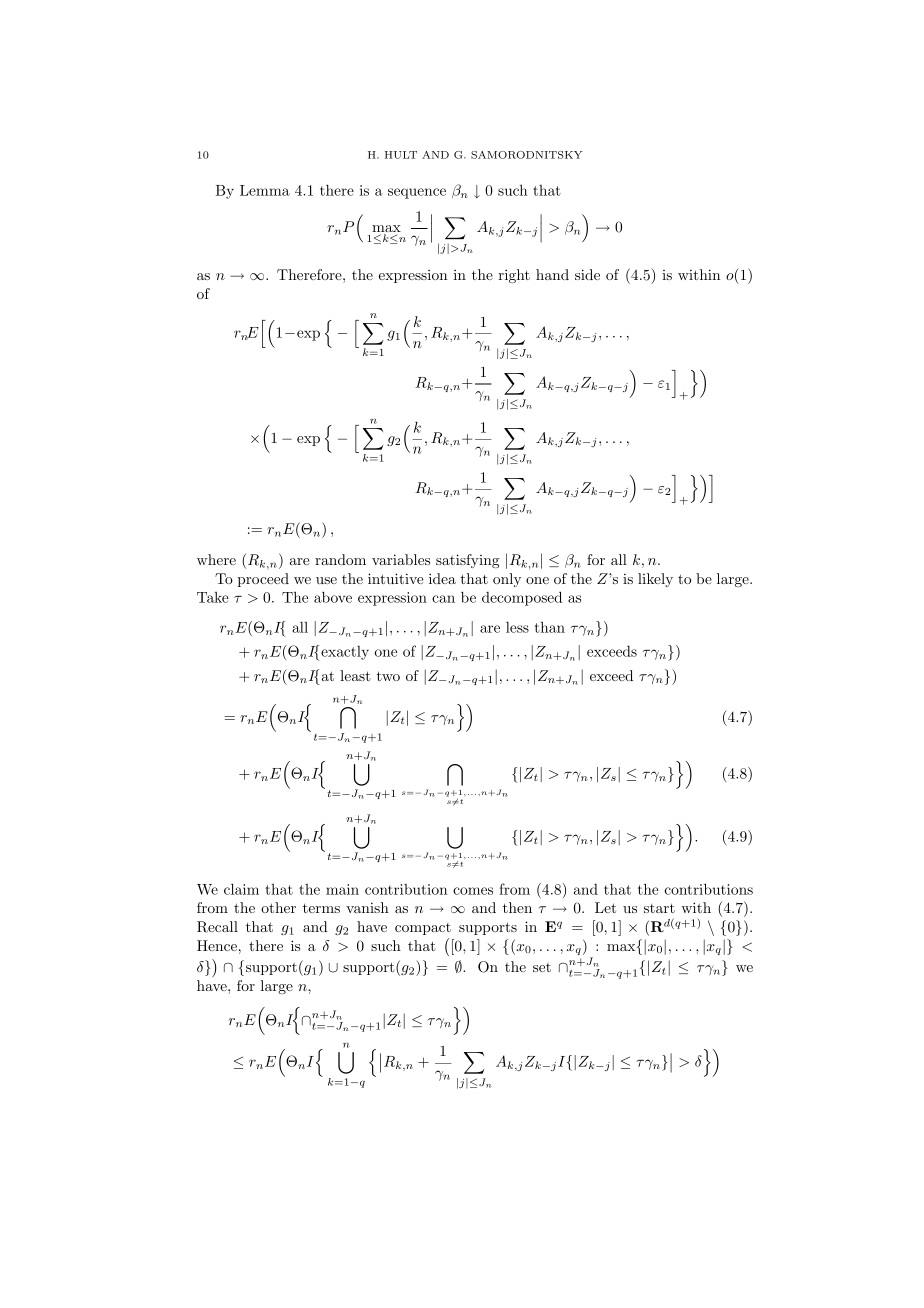 This screenshot has width=924, height=1308. I want to click on other, so click(278, 907).
